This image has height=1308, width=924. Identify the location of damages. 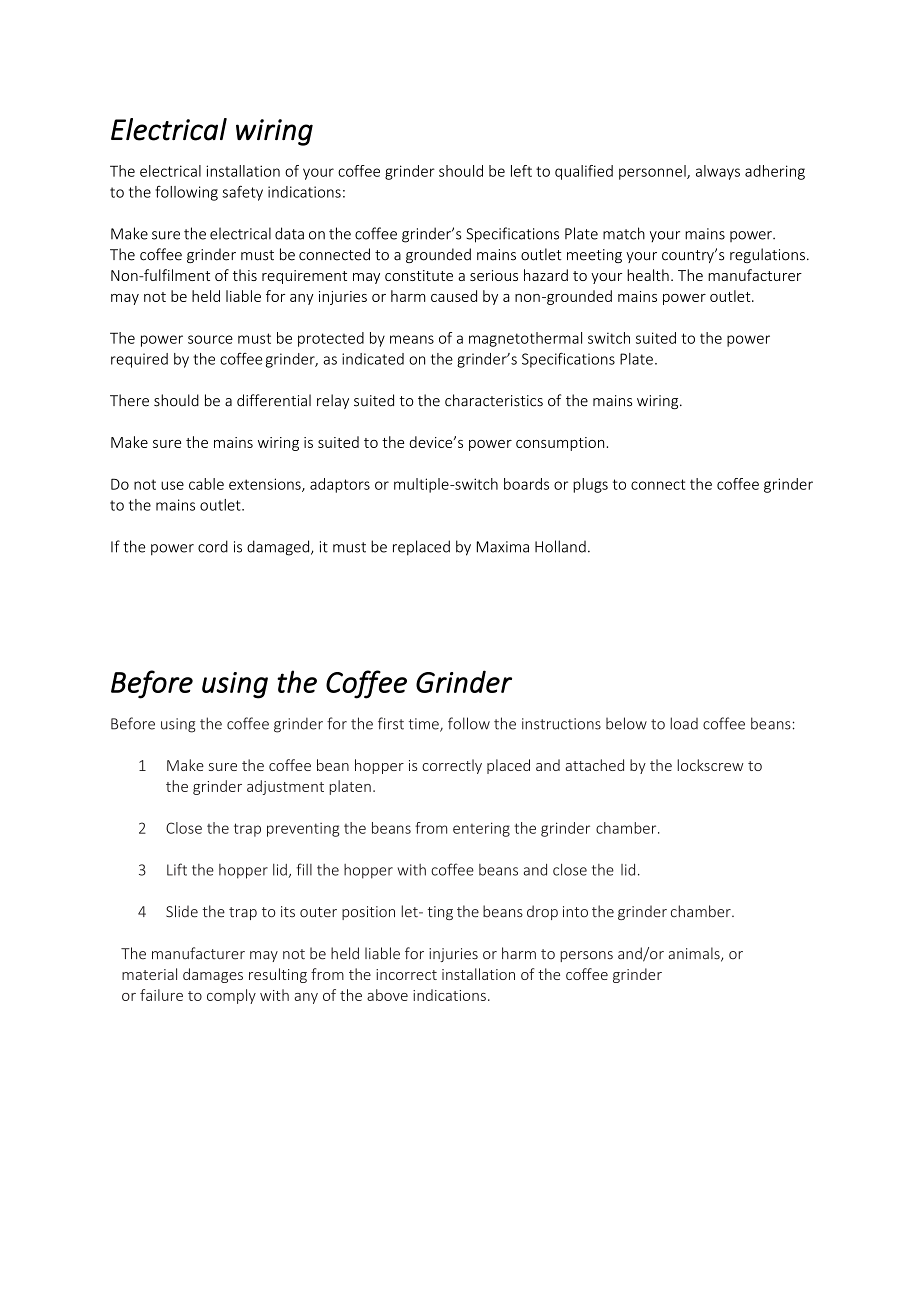
(213, 975).
